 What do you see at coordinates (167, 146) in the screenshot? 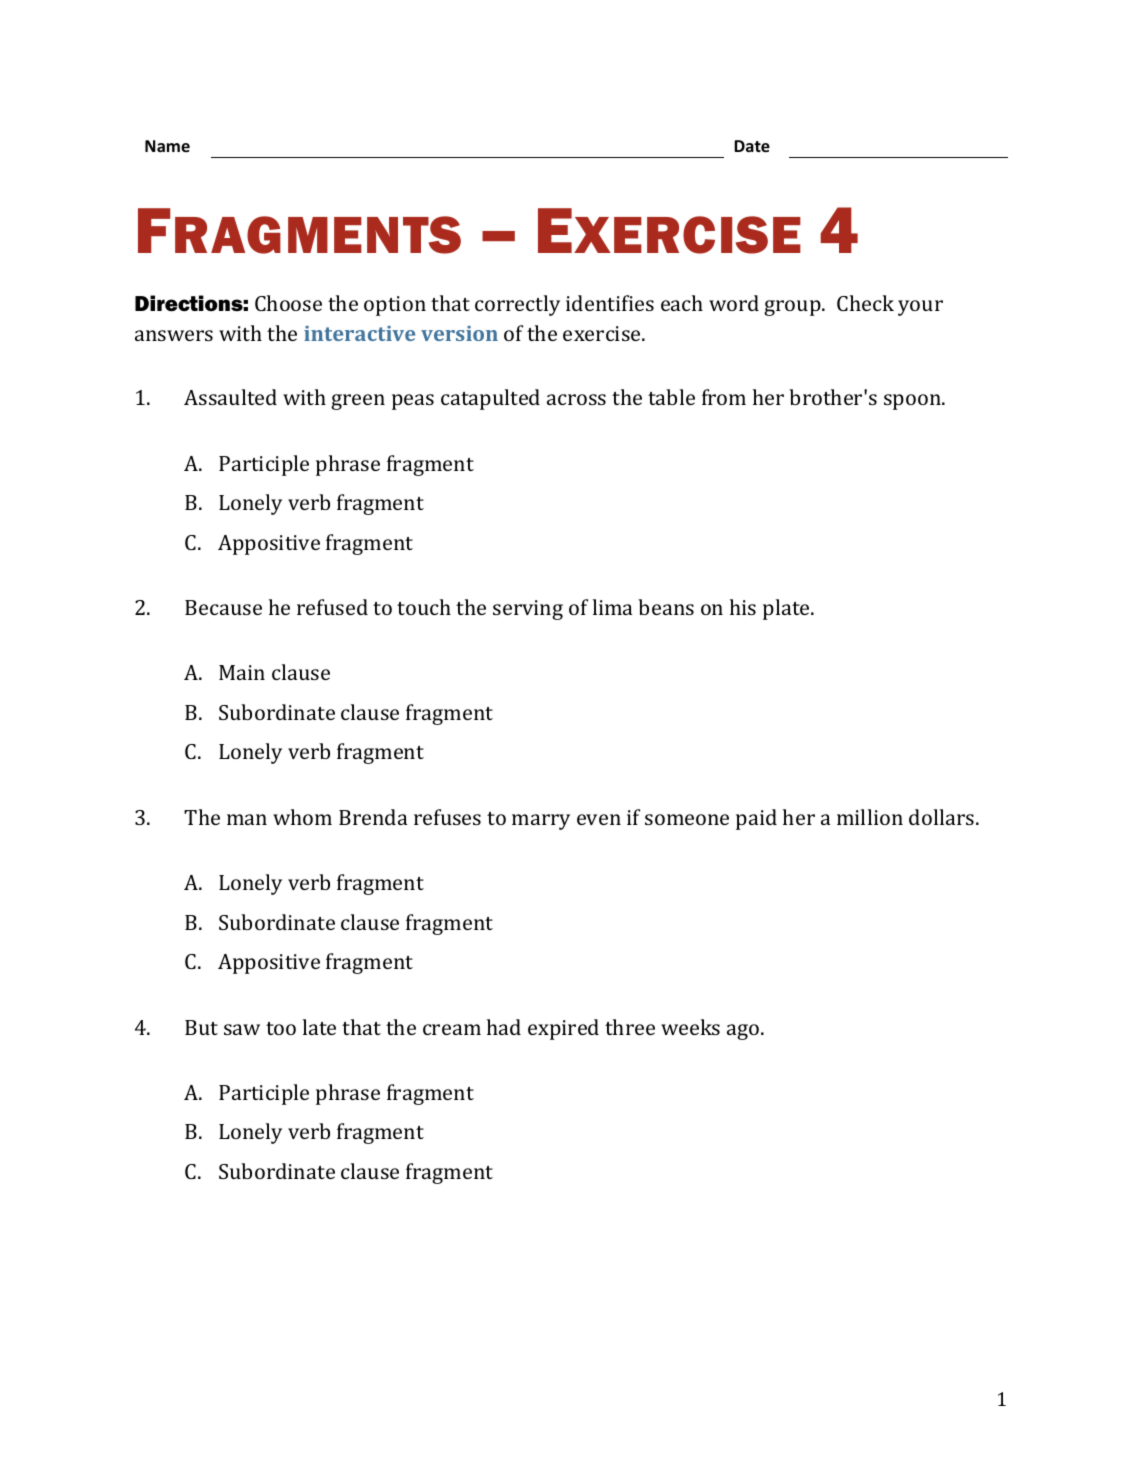
I see `Name` at bounding box center [167, 146].
